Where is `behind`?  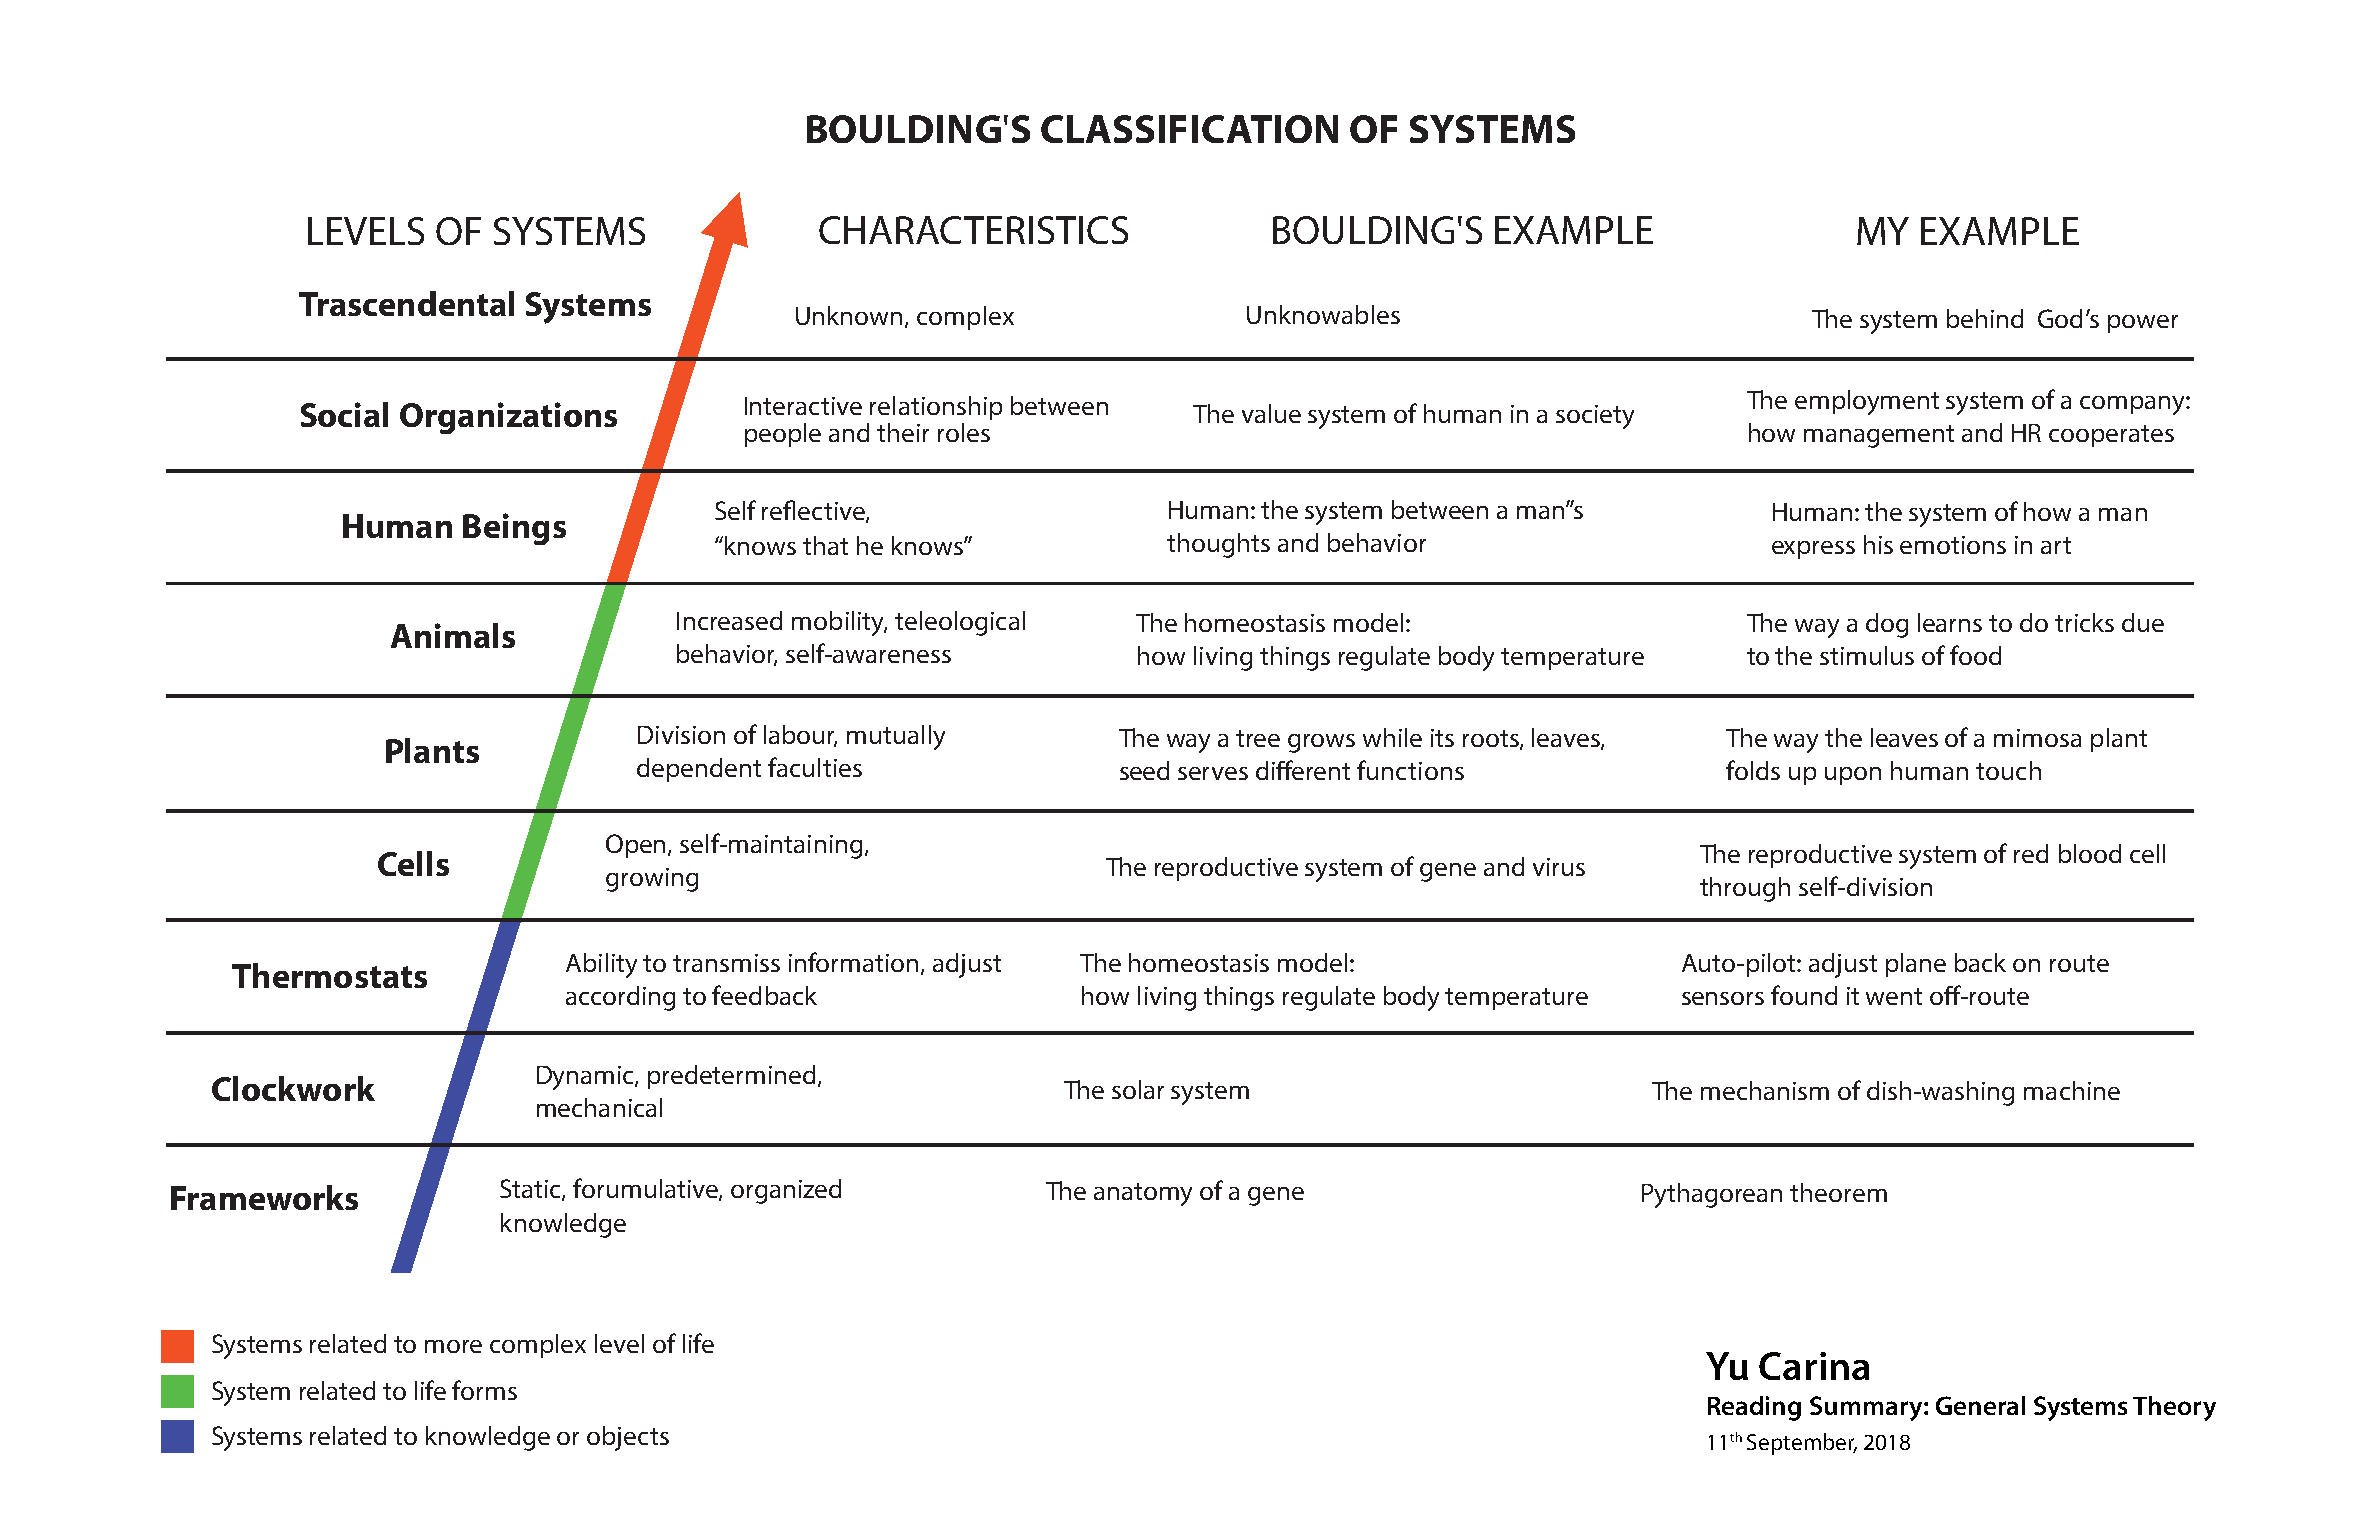 behind is located at coordinates (1985, 318).
